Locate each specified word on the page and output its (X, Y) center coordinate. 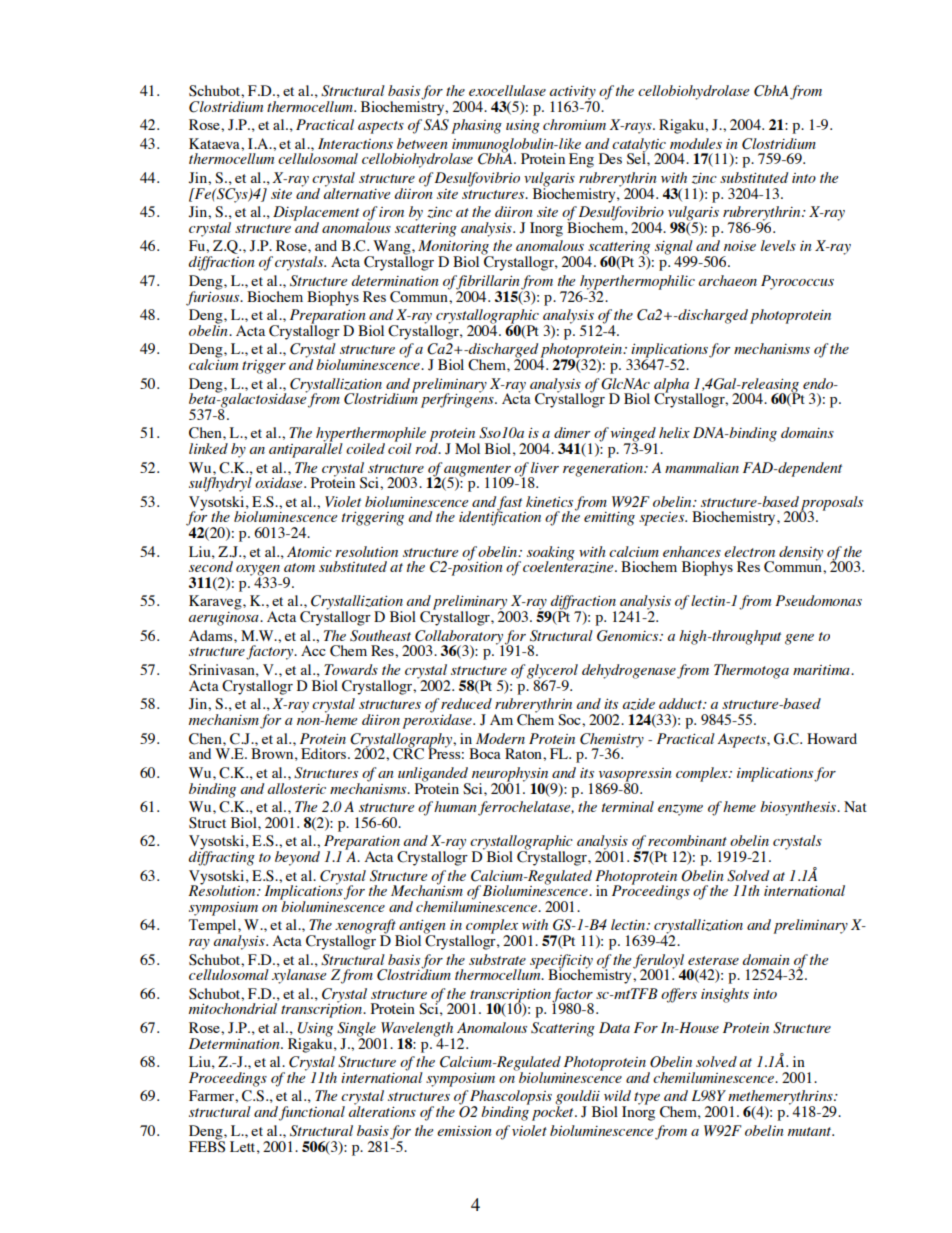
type (647, 1098)
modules (696, 143)
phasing (476, 126)
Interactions (355, 143)
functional (312, 1113)
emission (464, 1130)
